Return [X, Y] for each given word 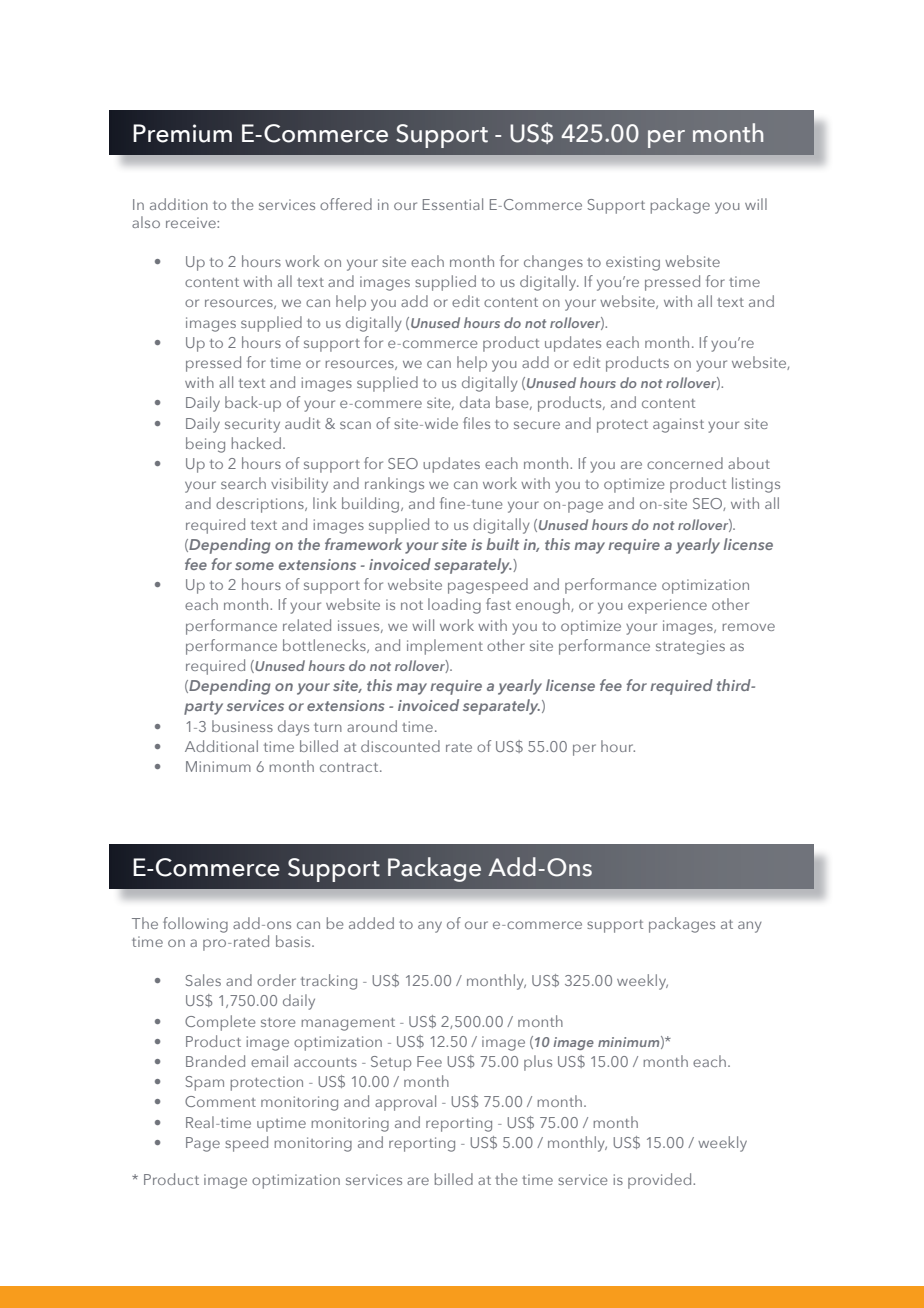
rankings [394, 485]
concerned [685, 463]
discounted [400, 746]
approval [405, 1103]
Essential [453, 204]
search [243, 483]
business [242, 726]
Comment [220, 1101]
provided [661, 1181]
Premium [182, 133]
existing [633, 263]
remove [748, 627]
